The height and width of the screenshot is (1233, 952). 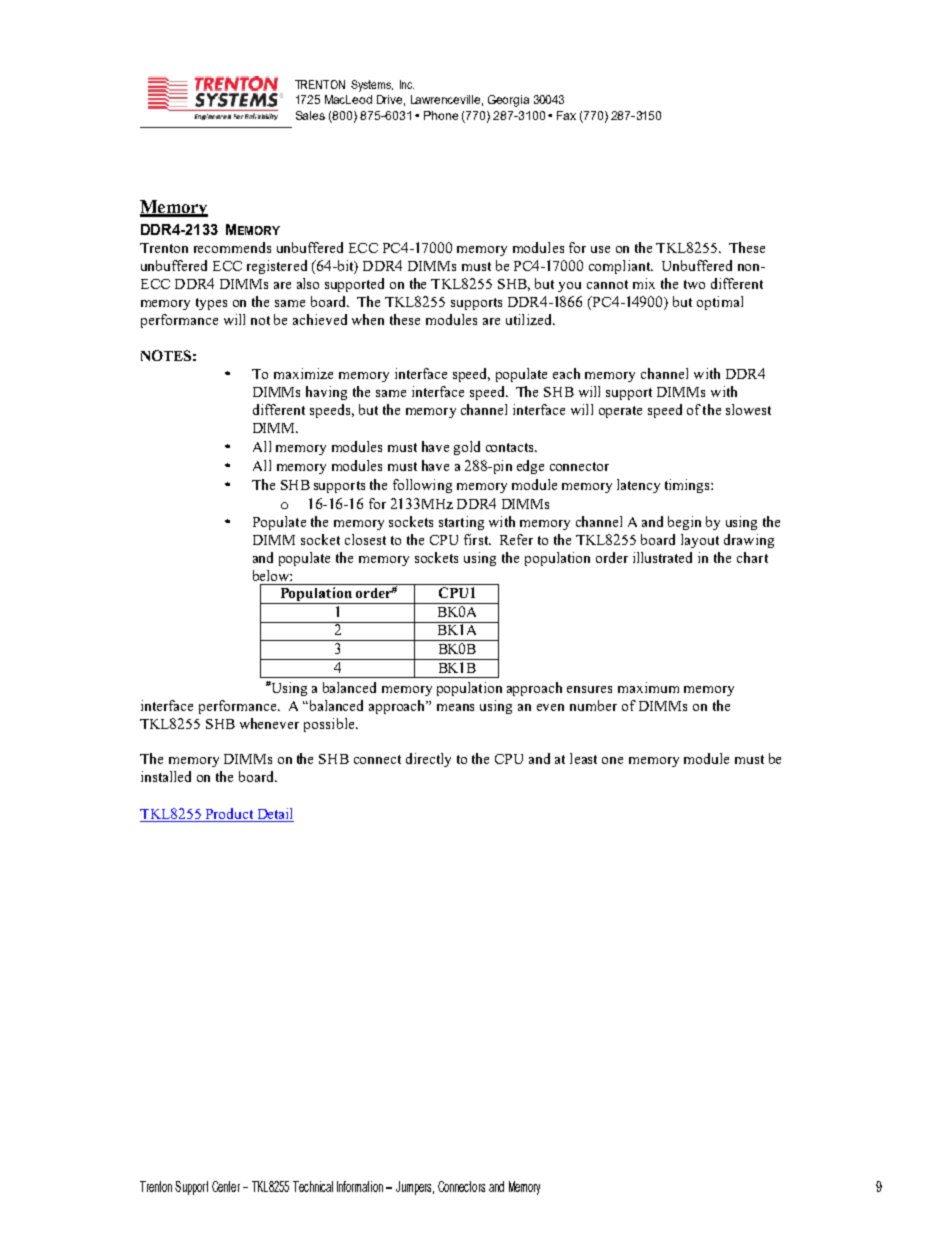 What do you see at coordinates (226, 1186) in the screenshot?
I see `Center` at bounding box center [226, 1186].
